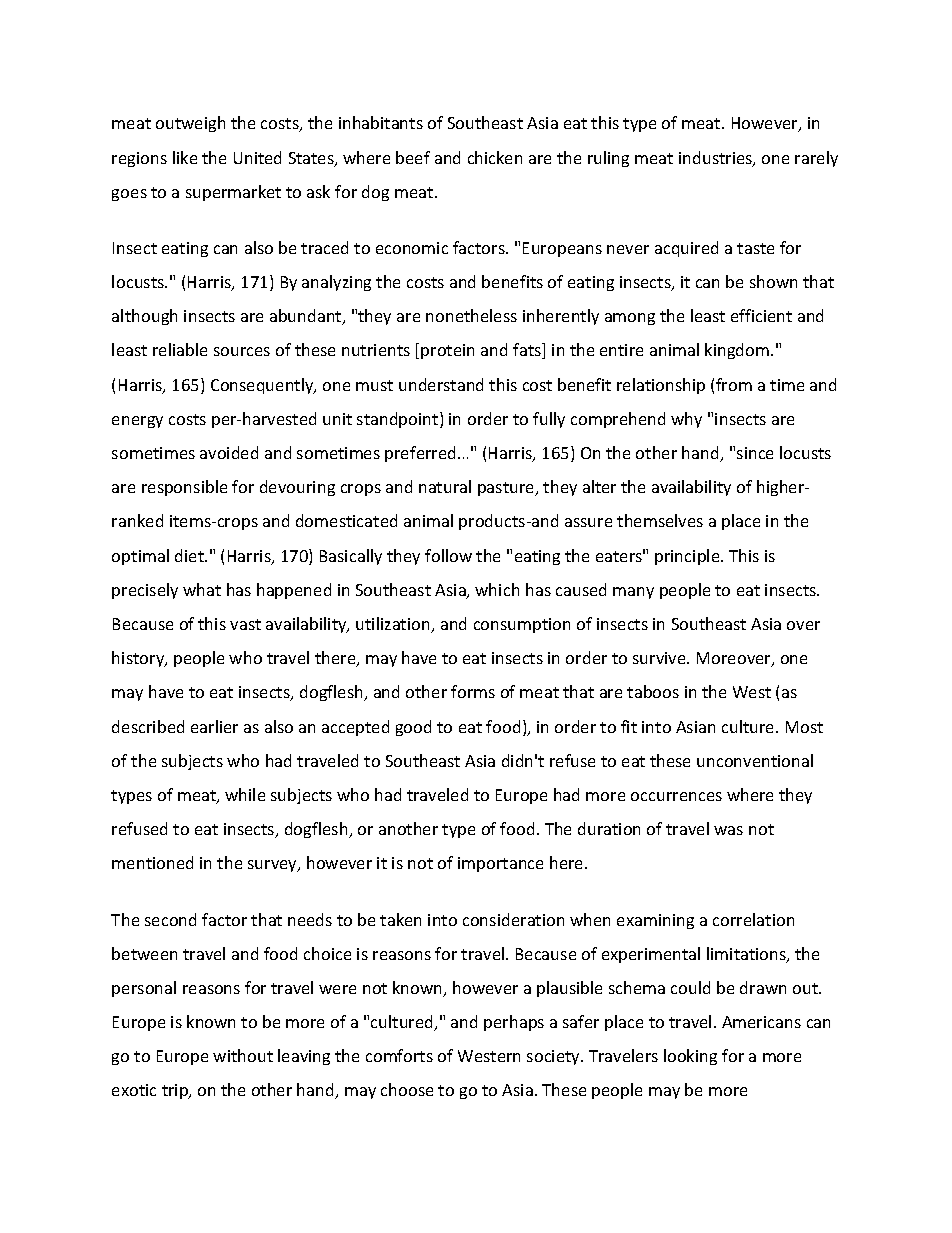 The height and width of the screenshot is (1233, 952). Describe the element at coordinates (245, 794) in the screenshot. I see `while` at that location.
